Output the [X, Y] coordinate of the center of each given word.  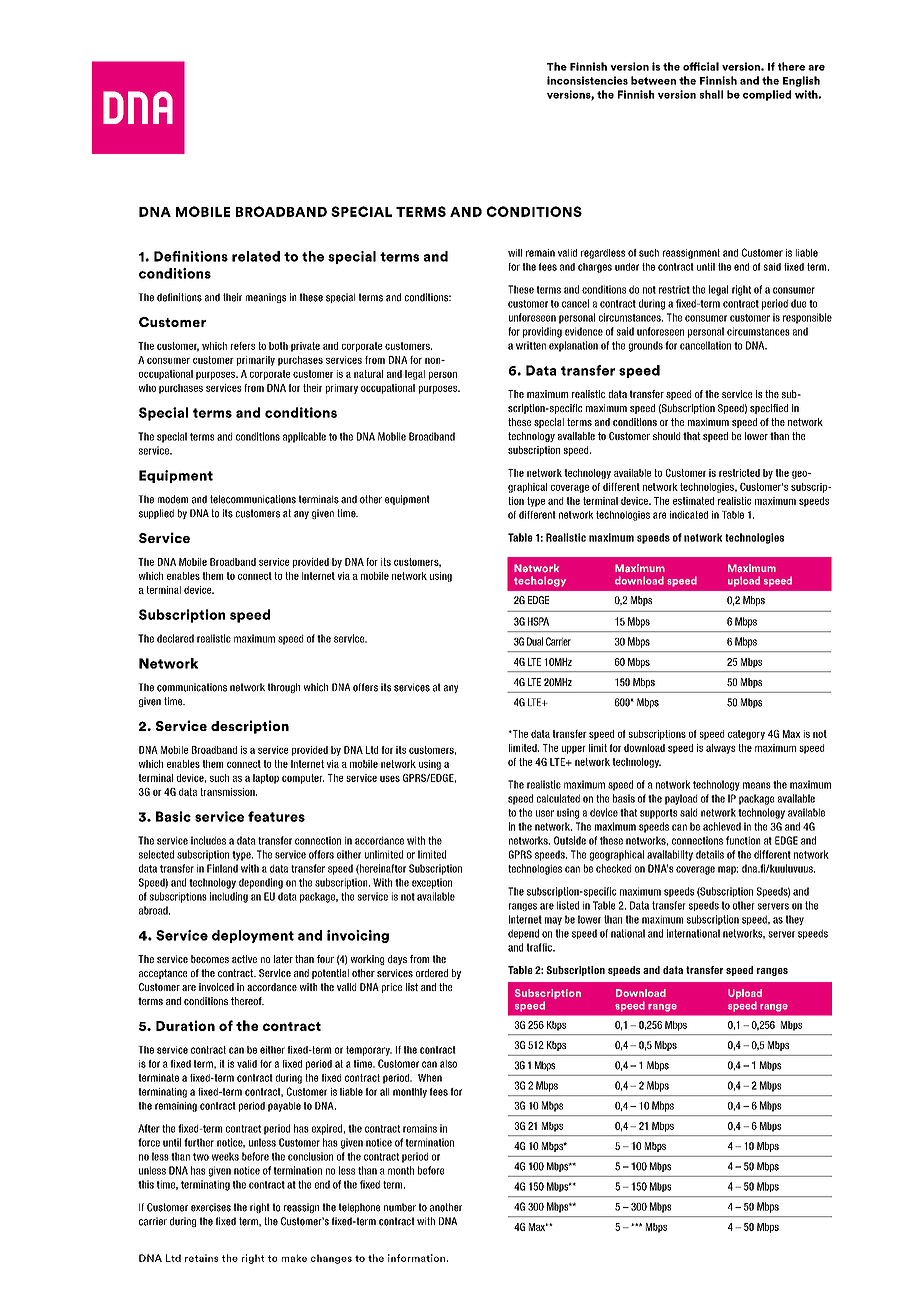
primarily [256, 361]
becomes [210, 959]
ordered [432, 973]
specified [769, 409]
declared [175, 638]
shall [711, 94]
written [531, 345]
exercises [211, 1207]
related [256, 256]
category [746, 735]
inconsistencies [587, 80]
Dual [535, 641]
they [794, 920]
